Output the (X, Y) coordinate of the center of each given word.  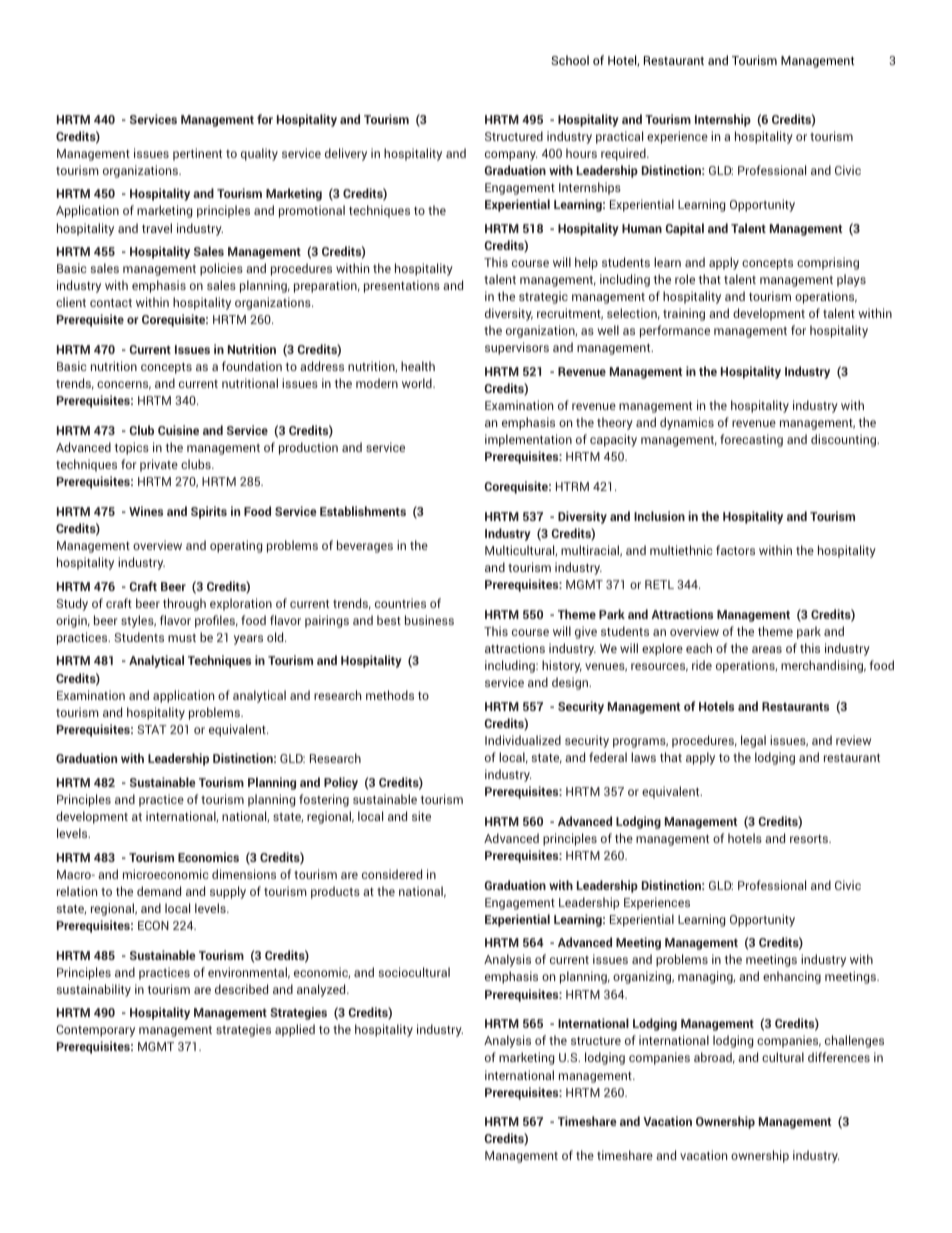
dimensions (244, 874)
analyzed (322, 990)
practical (619, 137)
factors (735, 550)
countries (400, 603)
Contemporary (95, 1031)
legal (753, 741)
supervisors (517, 348)
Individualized (523, 740)
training (684, 314)
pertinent (197, 154)
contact (111, 303)
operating (236, 546)
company (511, 156)
